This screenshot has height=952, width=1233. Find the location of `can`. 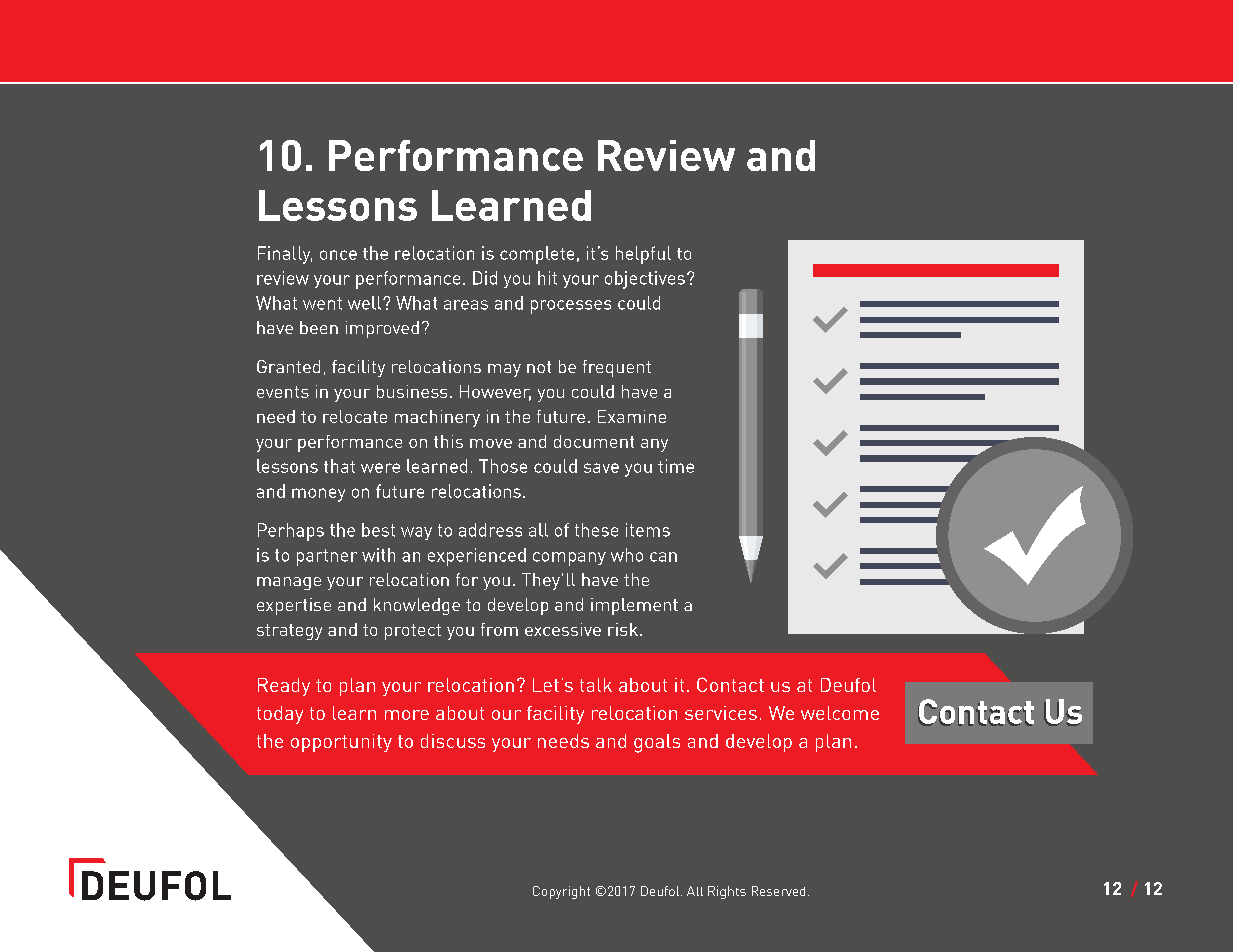

can is located at coordinates (663, 557).
